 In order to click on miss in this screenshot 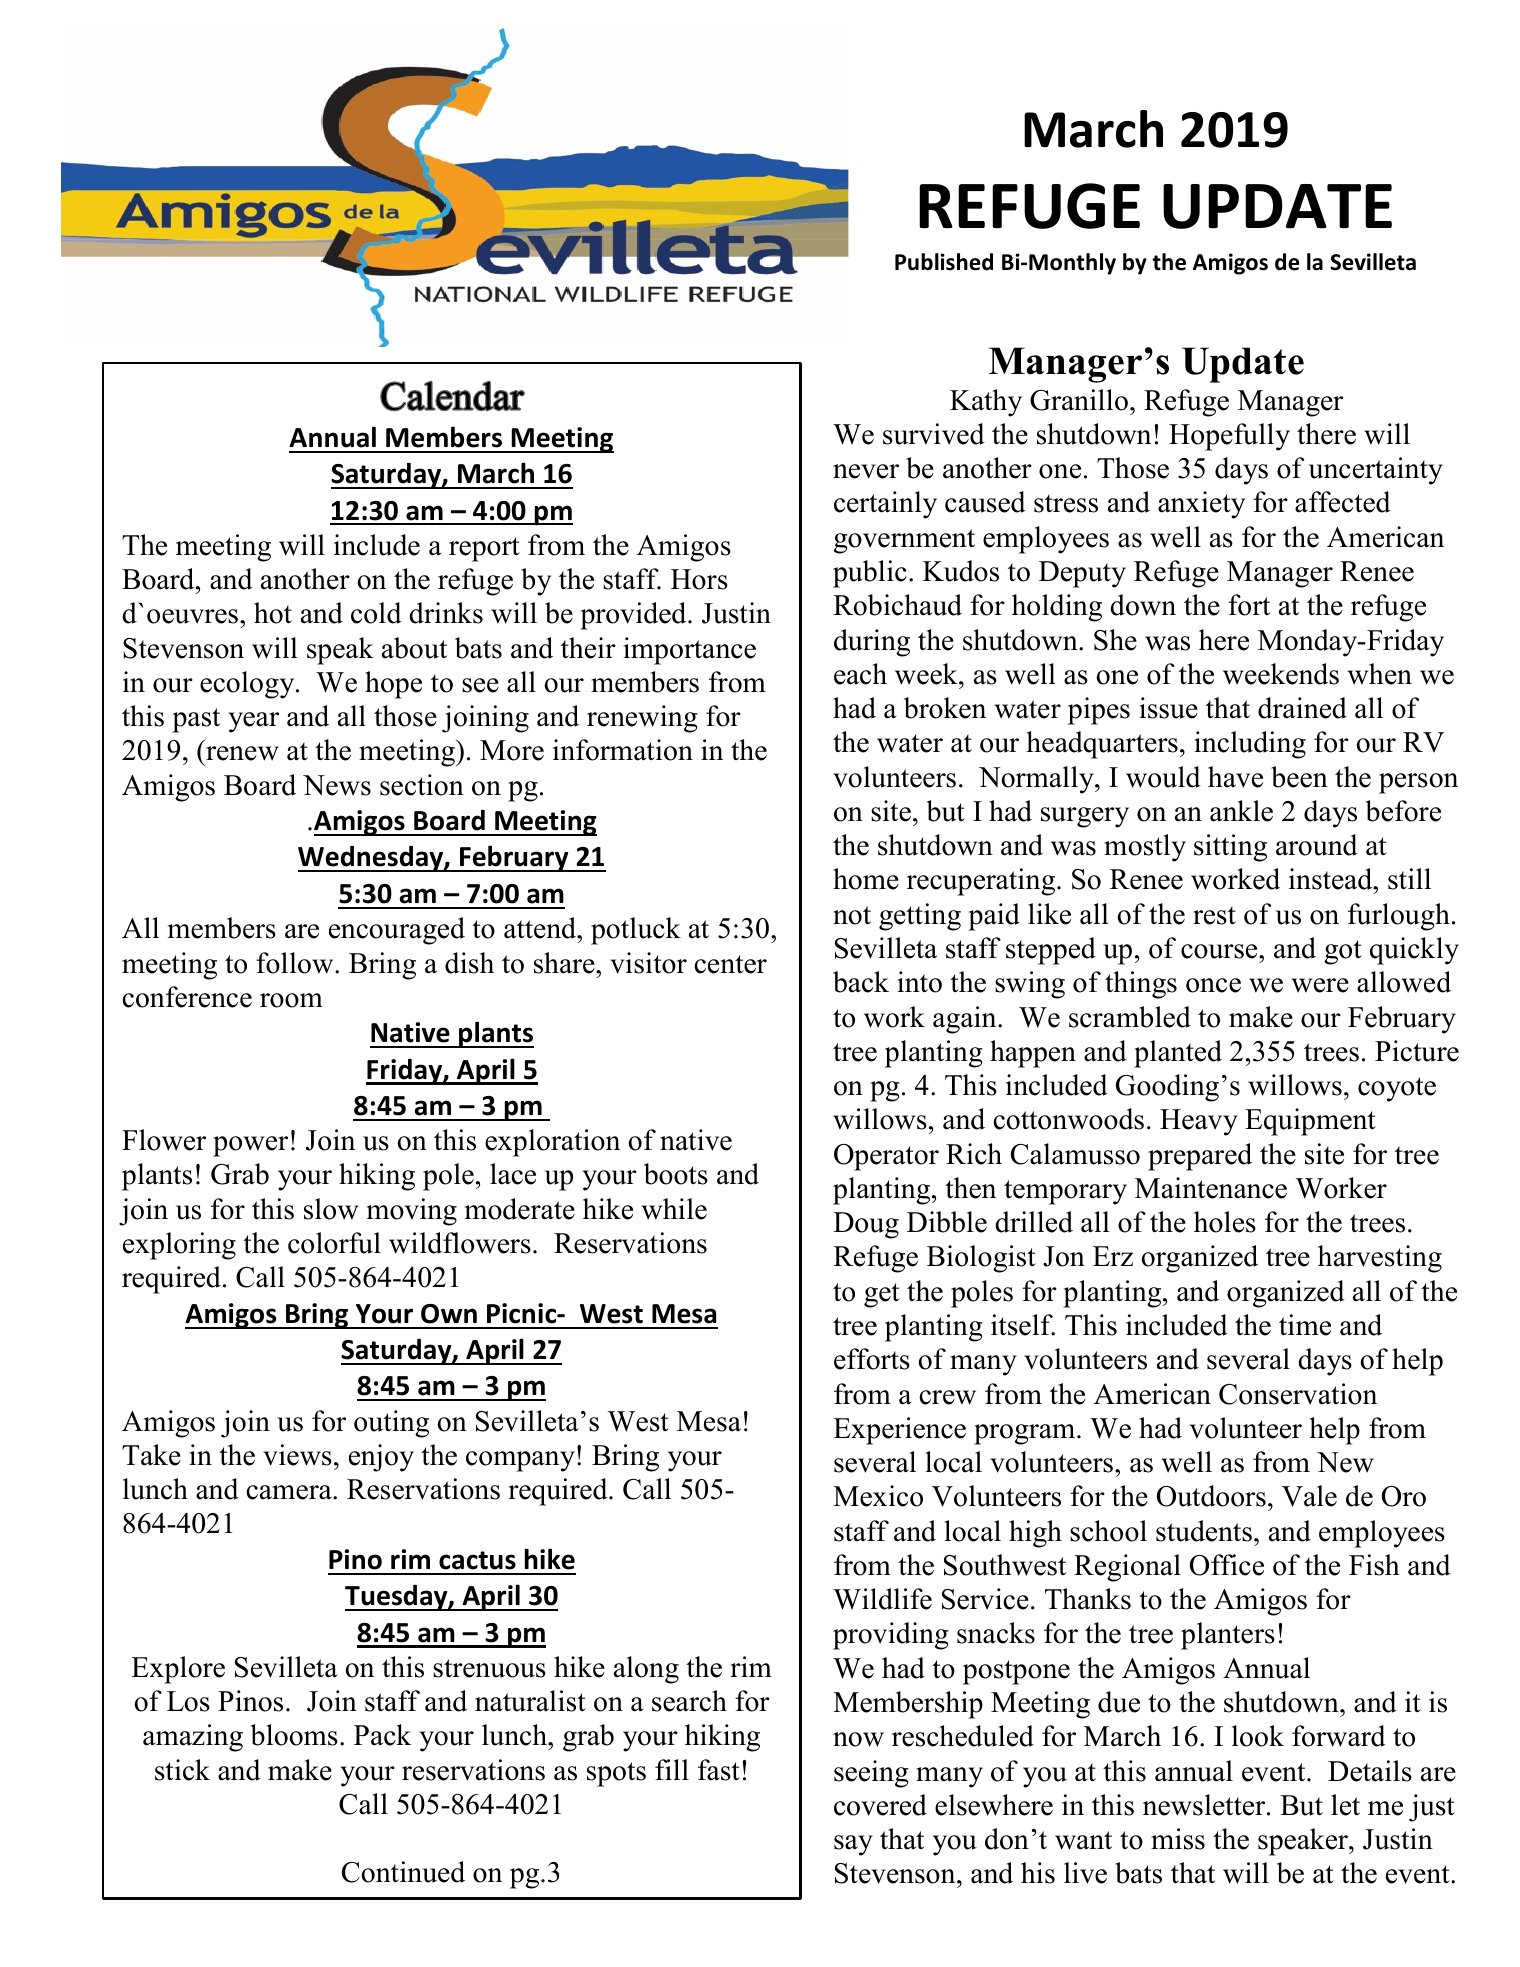, I will do `click(1178, 1839)`.
